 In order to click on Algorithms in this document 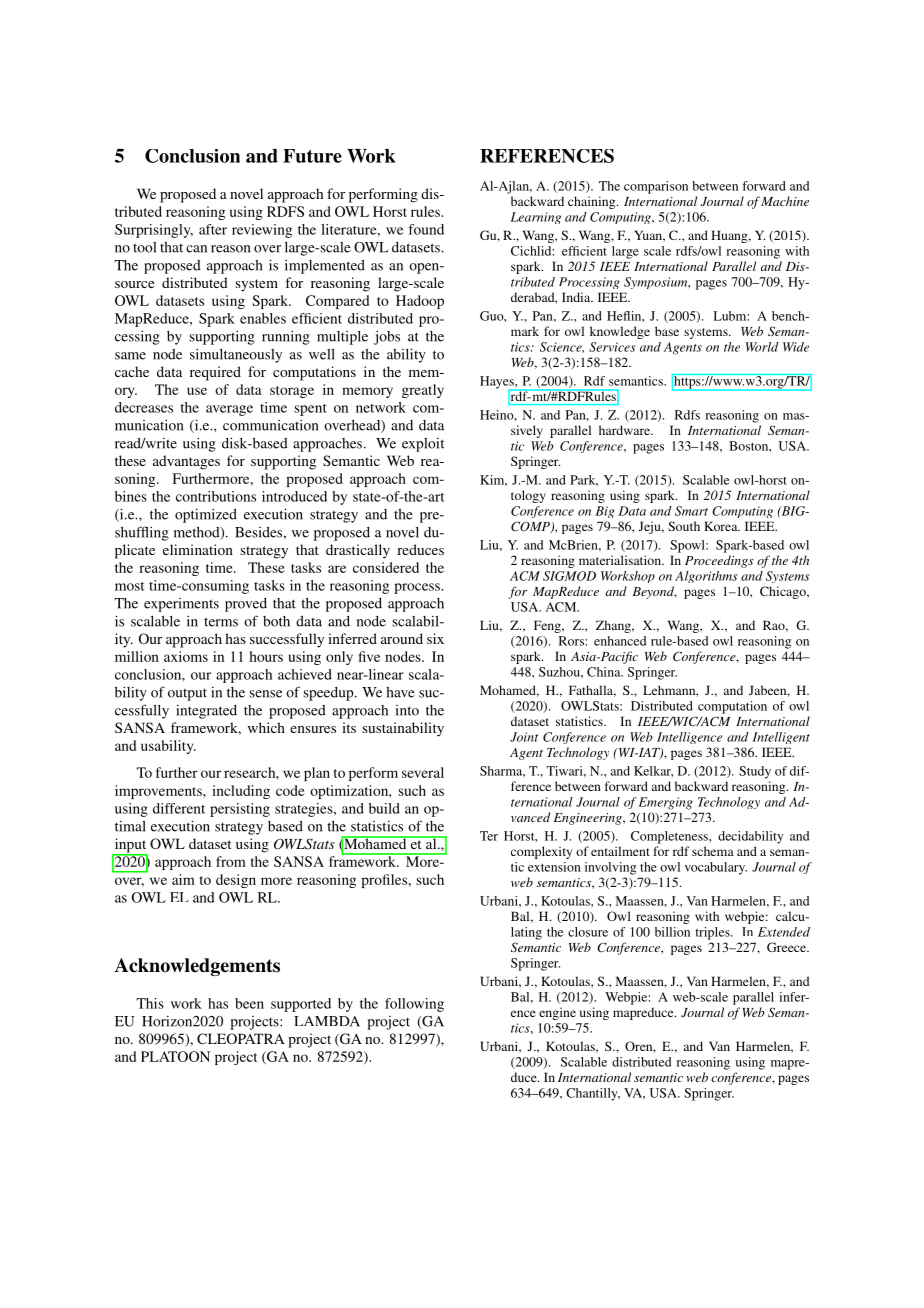, I will do `click(706, 577)`.
